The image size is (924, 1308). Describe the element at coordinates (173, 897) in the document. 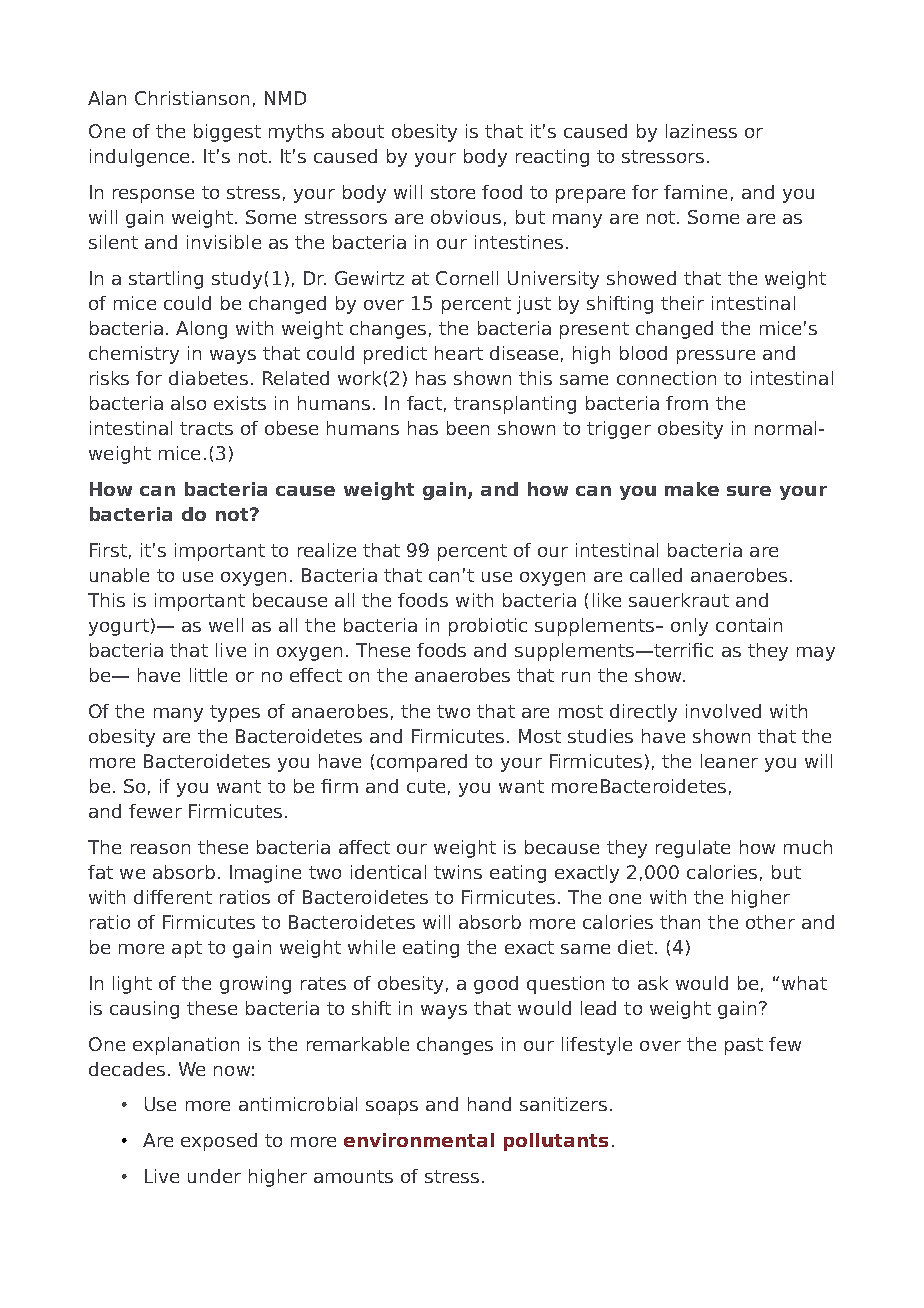

I see `different` at that location.
